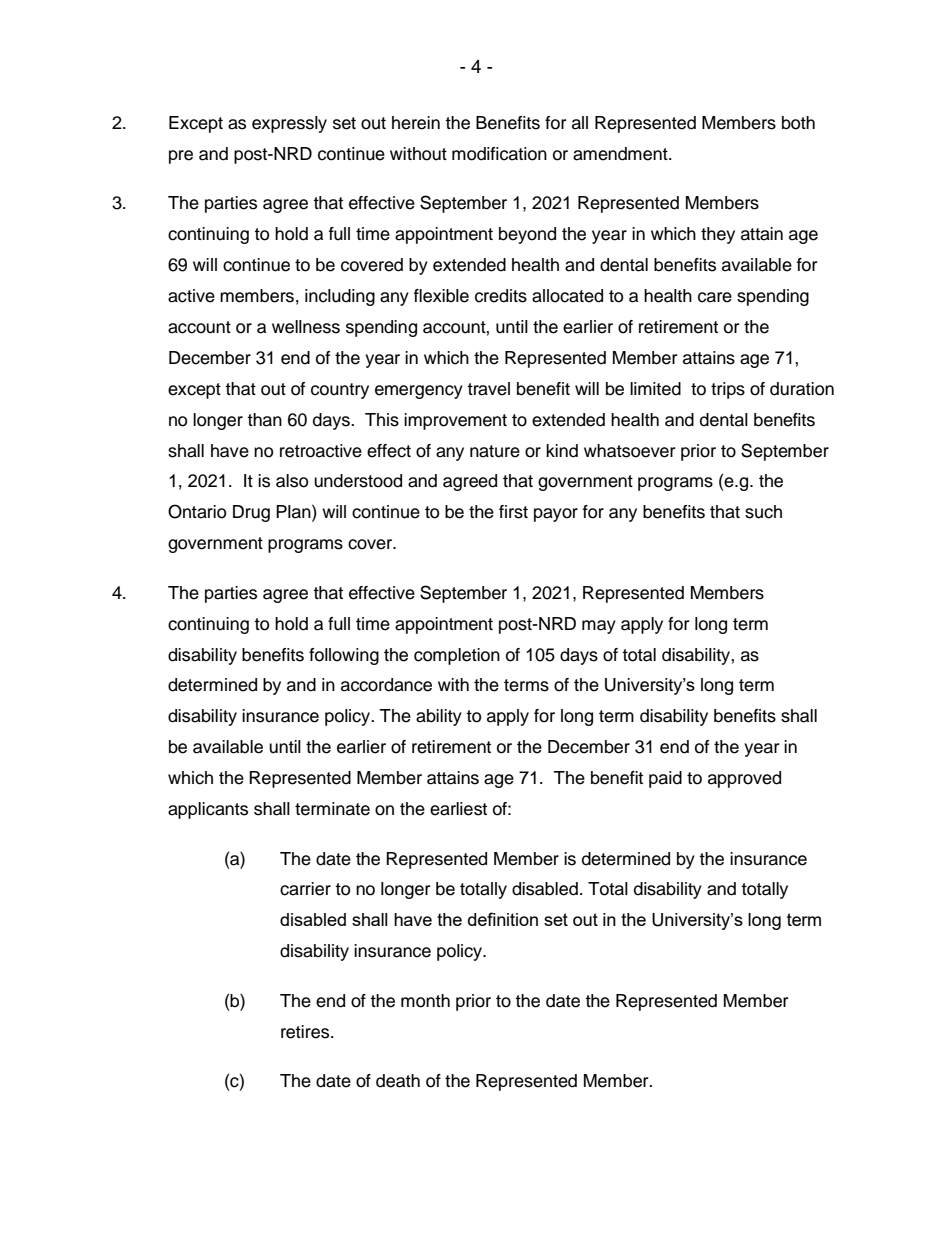 The image size is (952, 1233). Describe the element at coordinates (744, 779) in the screenshot. I see `approved` at that location.
